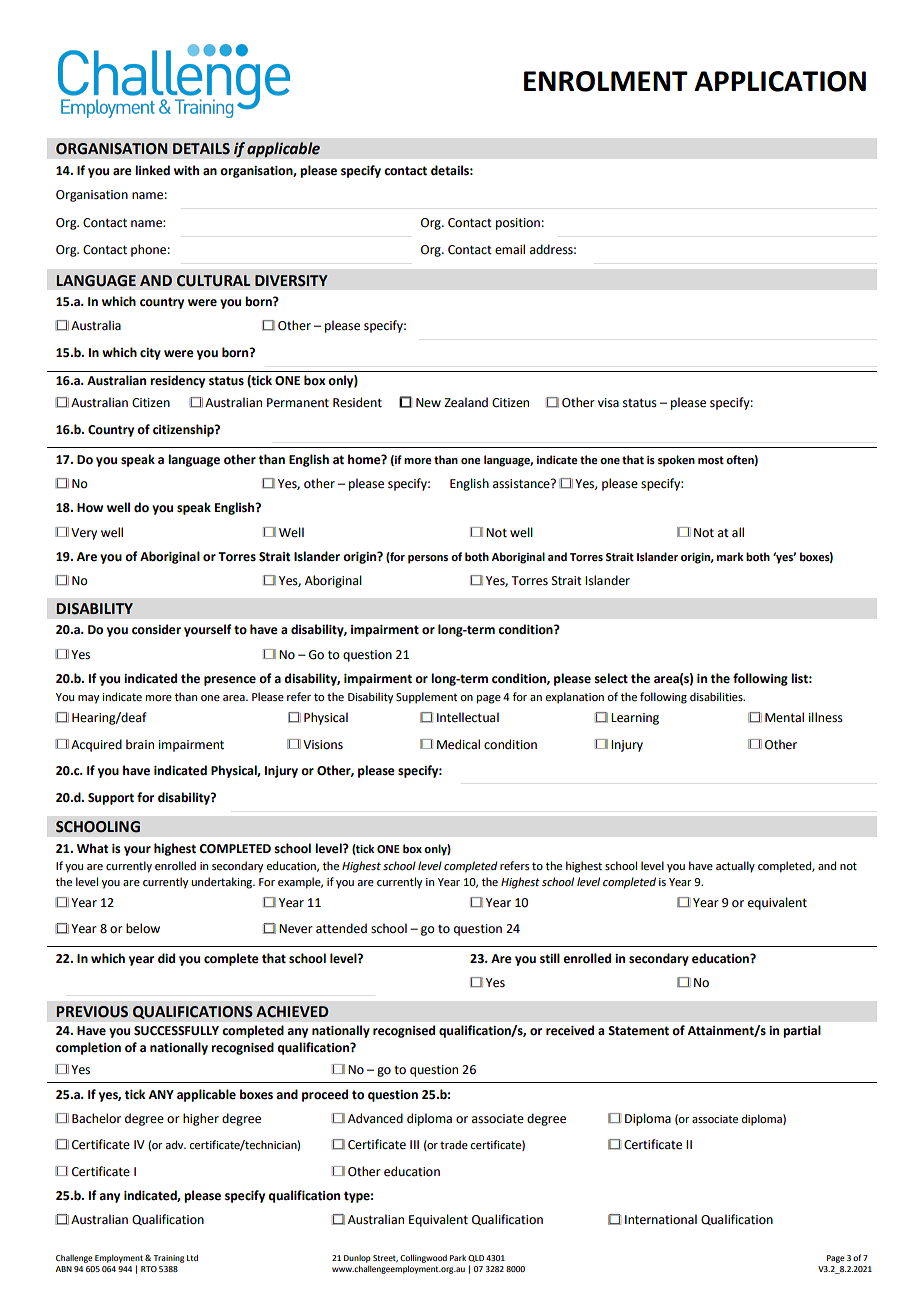 This page has width=924, height=1308. What do you see at coordinates (152, 170) in the page?
I see `linked` at bounding box center [152, 170].
